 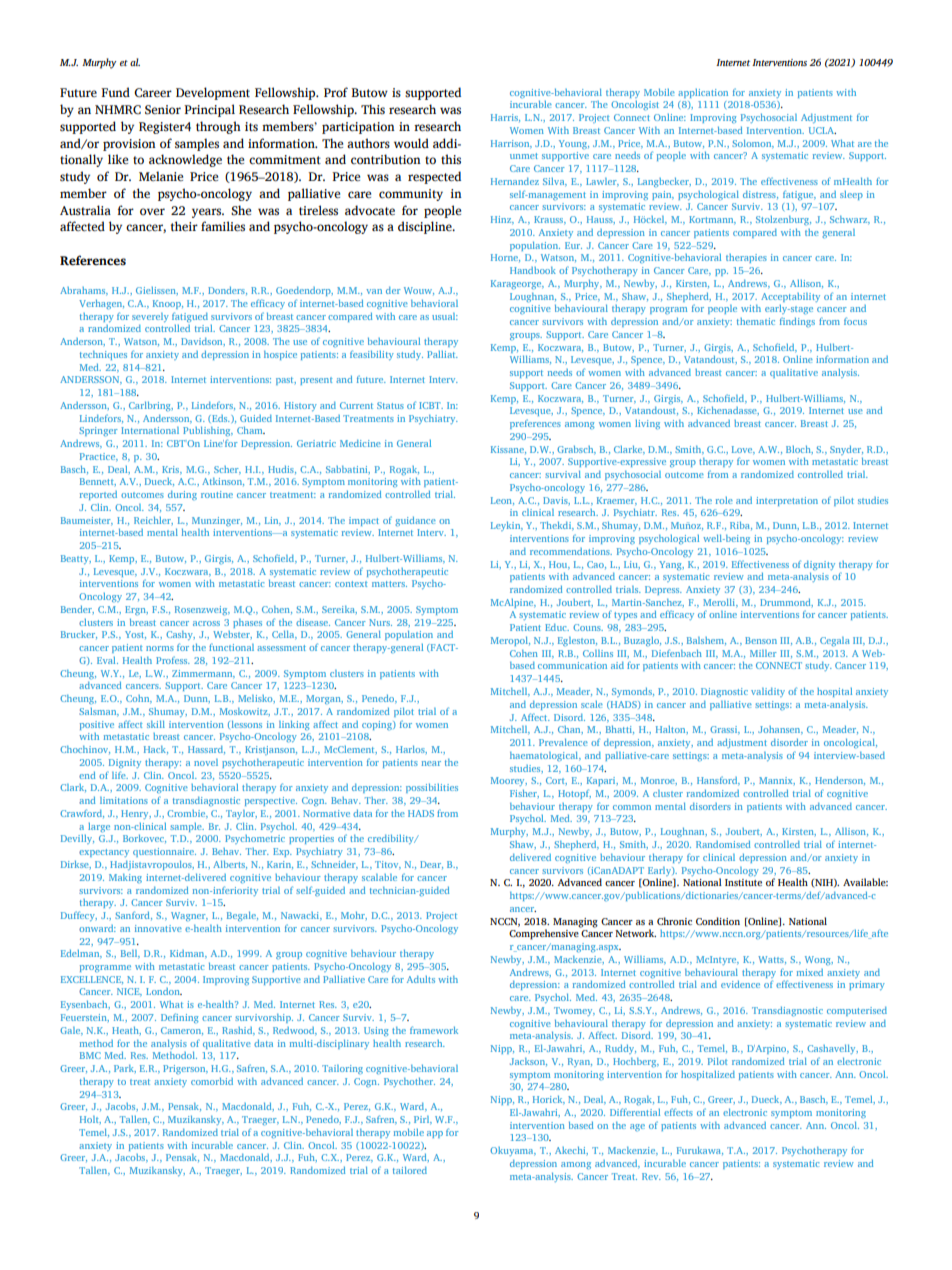 What do you see at coordinates (756, 321) in the document?
I see `thematic` at bounding box center [756, 321].
